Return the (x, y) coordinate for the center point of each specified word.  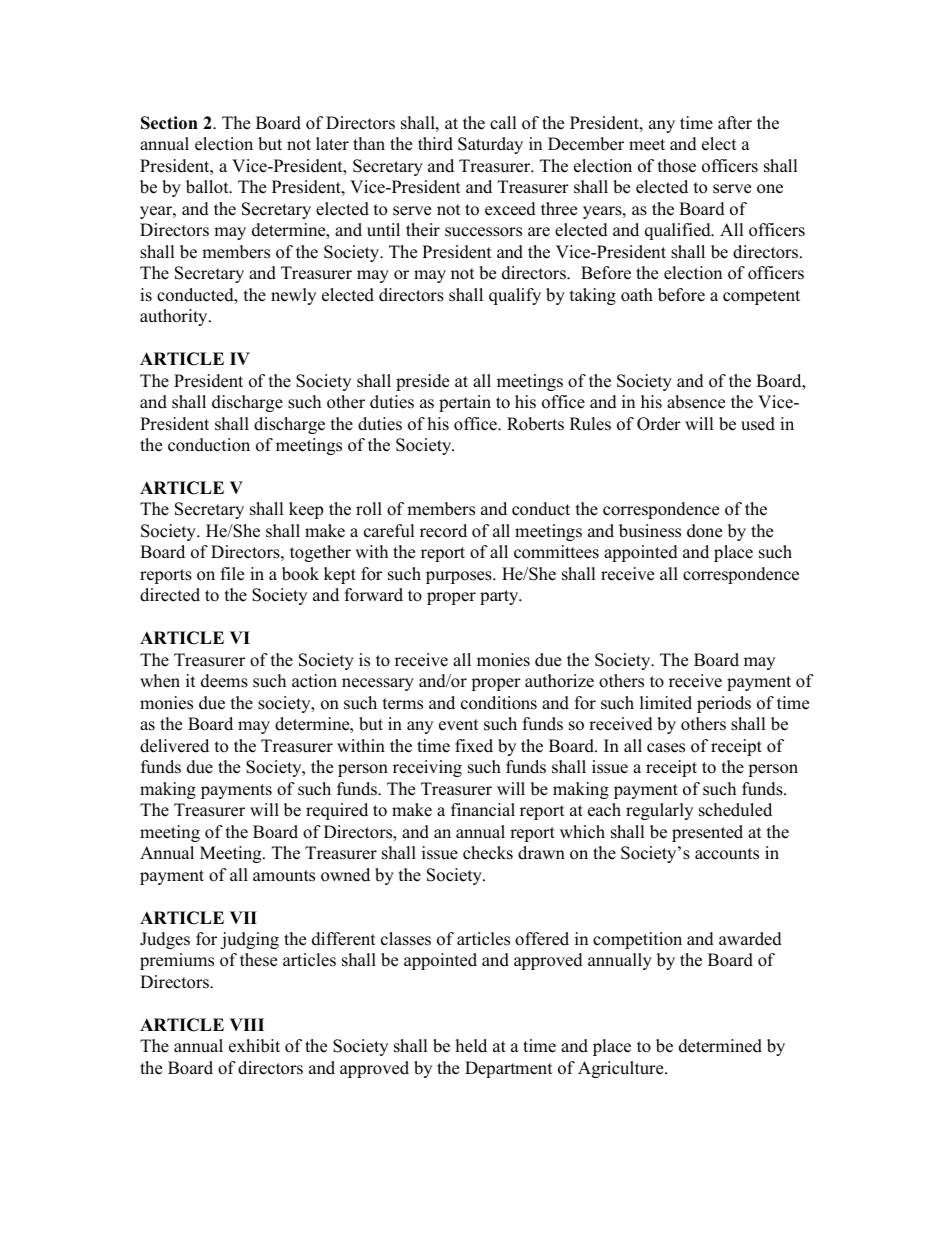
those (677, 166)
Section (169, 123)
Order (659, 424)
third (435, 144)
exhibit (254, 1046)
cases (666, 748)
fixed (474, 746)
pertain (465, 403)
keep (306, 510)
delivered (174, 746)
